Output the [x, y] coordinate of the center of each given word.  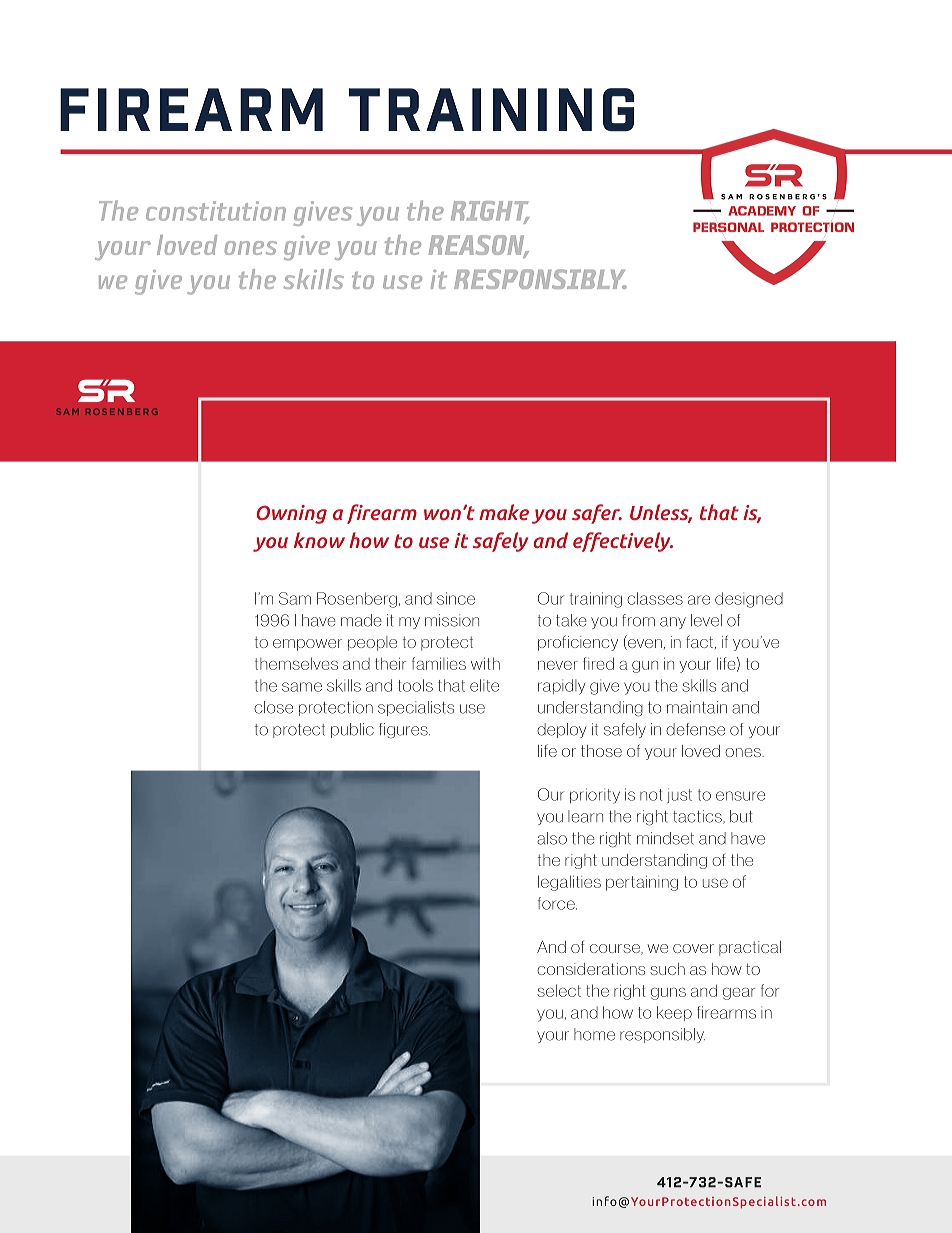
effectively [623, 542]
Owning [292, 514]
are [699, 600]
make [504, 512]
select [559, 990]
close [273, 707]
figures [404, 731]
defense [695, 729]
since [456, 598]
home [594, 1034]
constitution [216, 211]
